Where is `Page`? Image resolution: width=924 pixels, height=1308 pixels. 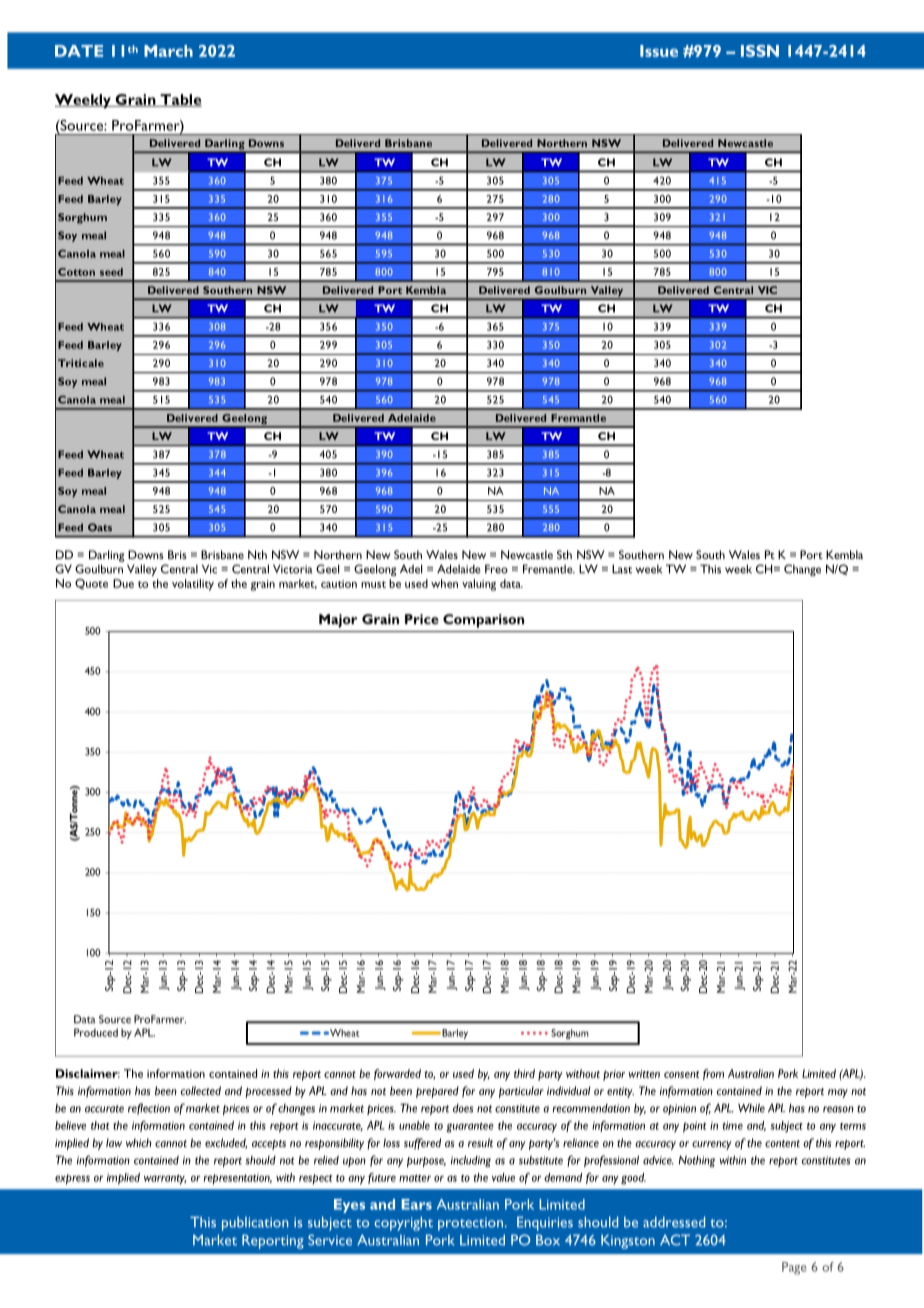
Page is located at coordinates (794, 1268).
